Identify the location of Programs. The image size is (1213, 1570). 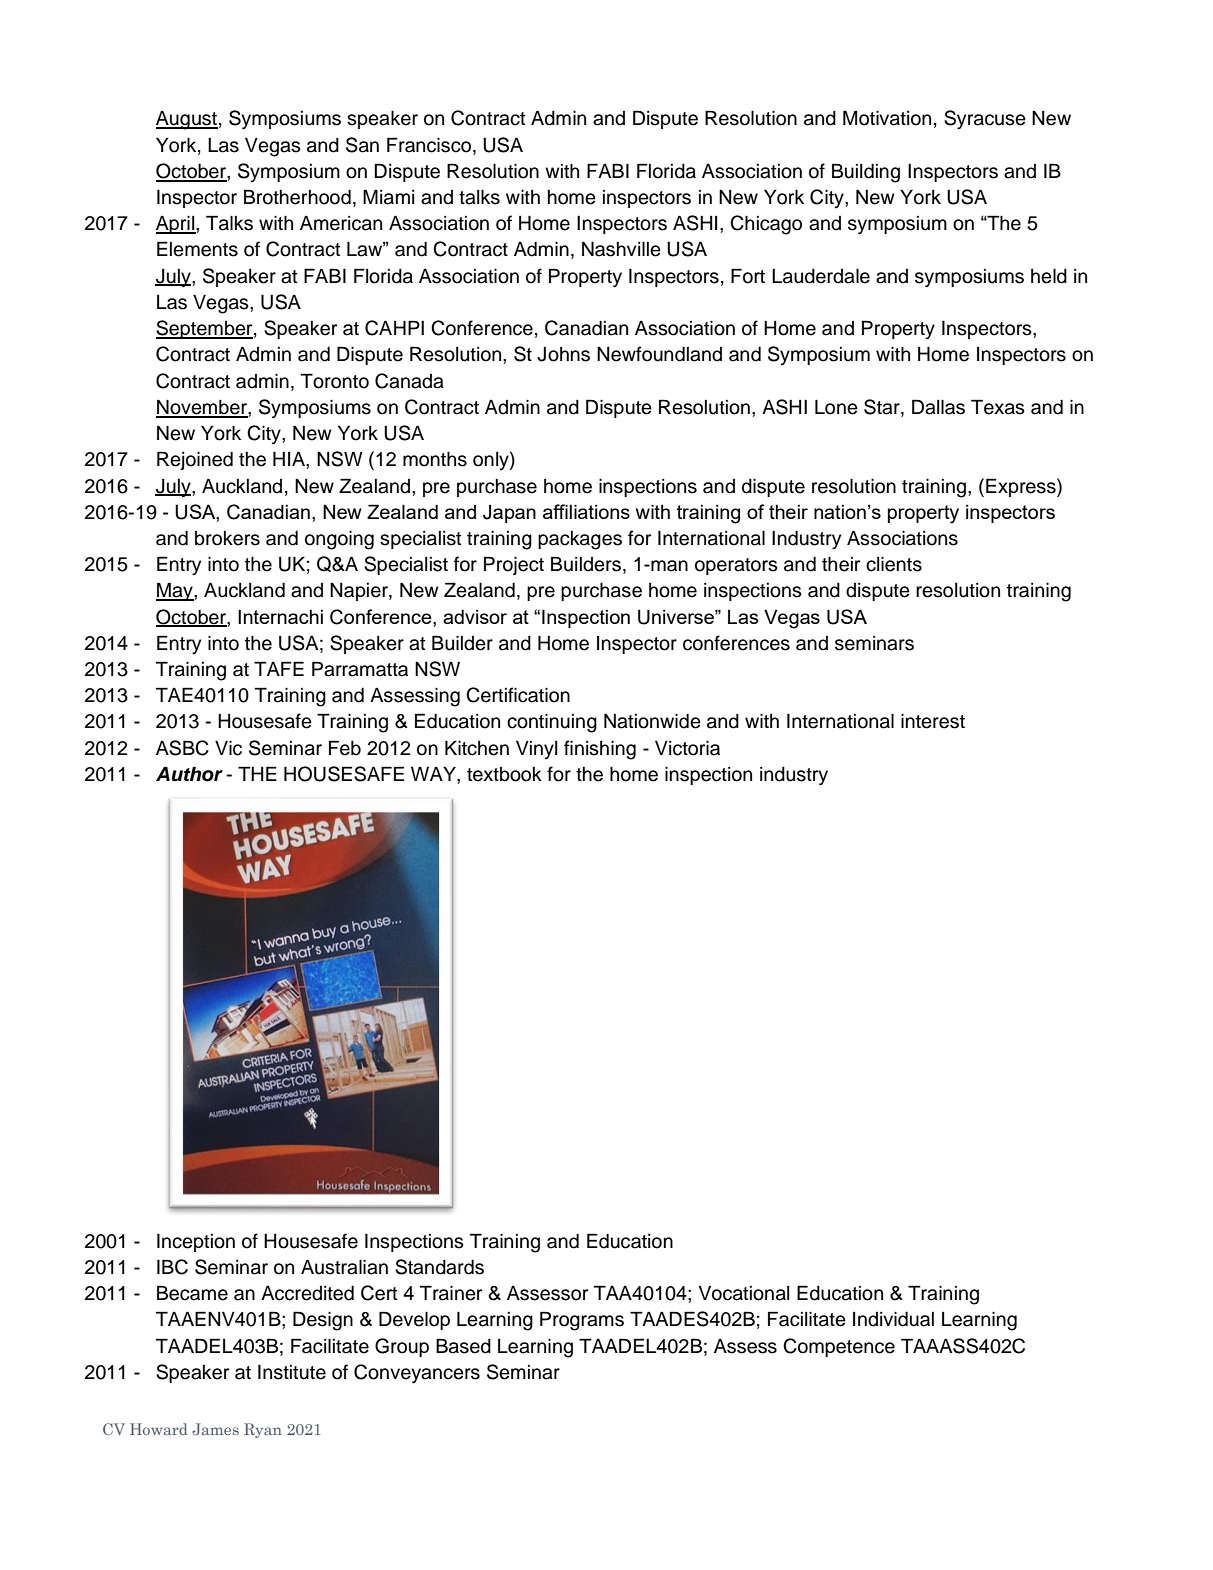
(582, 1321).
